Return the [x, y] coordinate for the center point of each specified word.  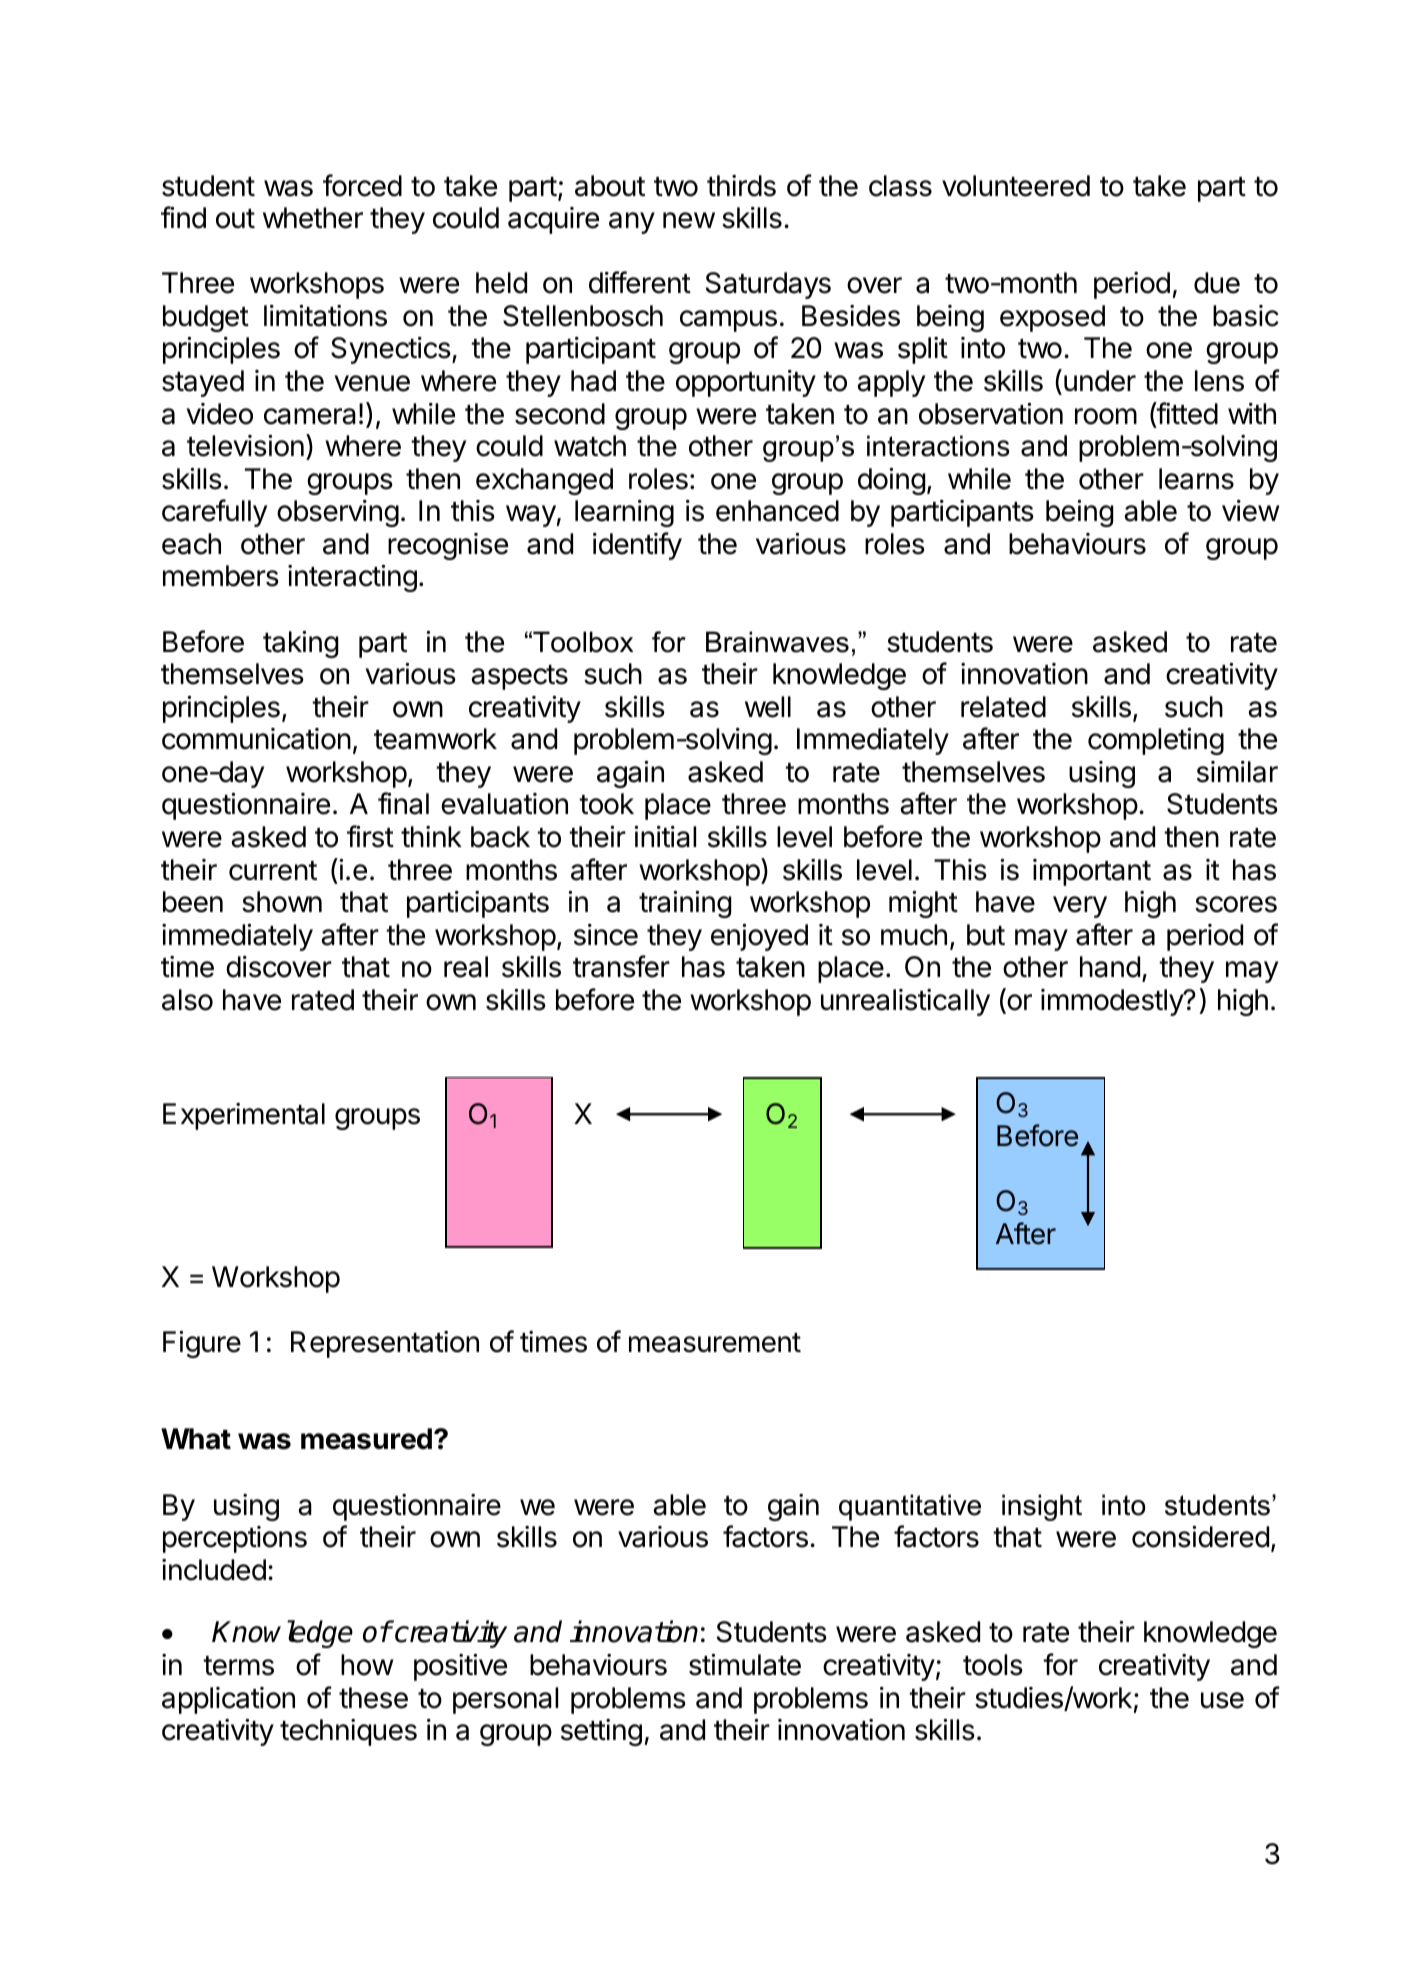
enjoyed [759, 937]
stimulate [745, 1665]
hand [1110, 967]
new [689, 220]
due [1217, 283]
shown [282, 902]
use [1222, 1700]
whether [313, 218]
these [373, 1698]
